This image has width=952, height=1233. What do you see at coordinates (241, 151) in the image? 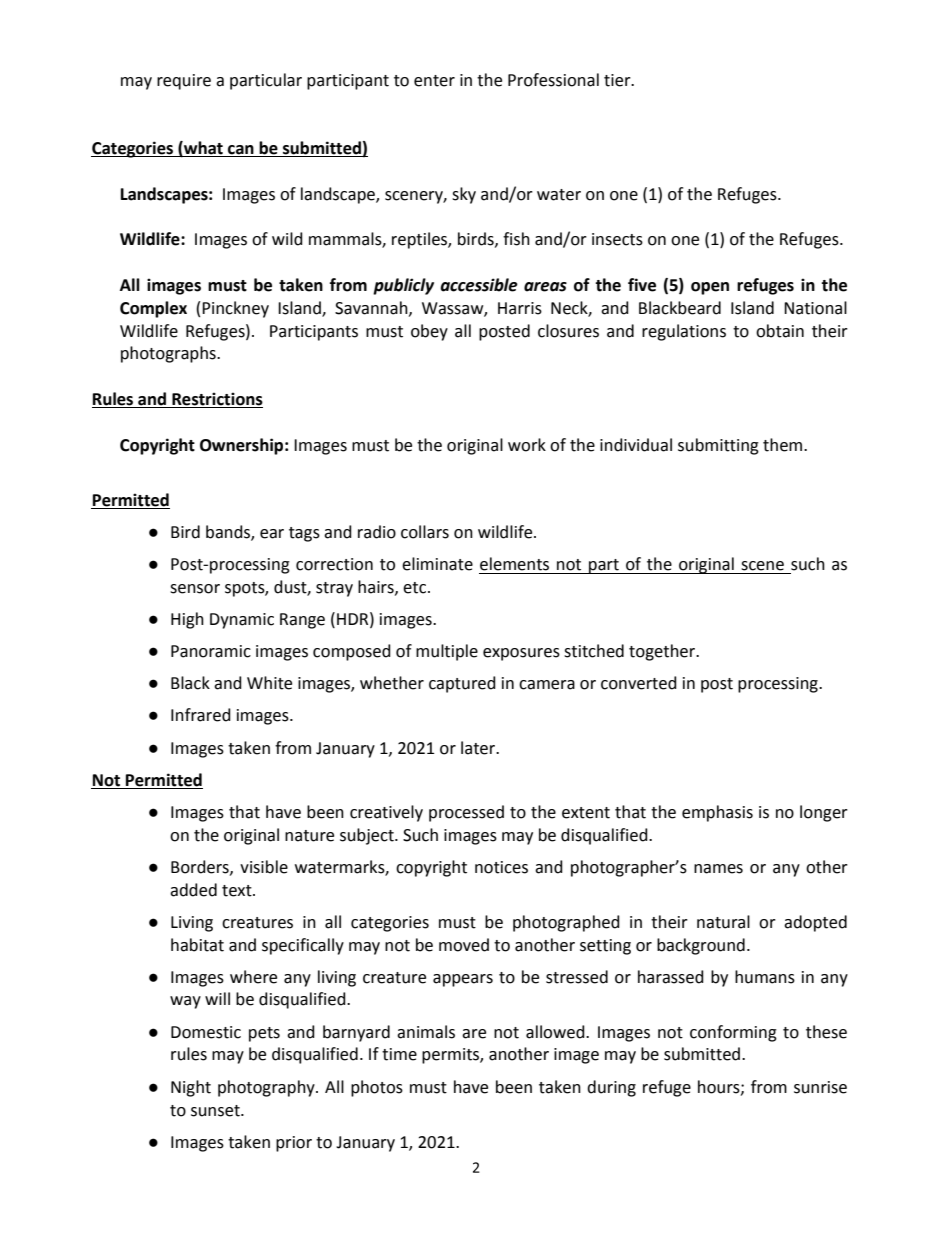
I see `can` at bounding box center [241, 151].
